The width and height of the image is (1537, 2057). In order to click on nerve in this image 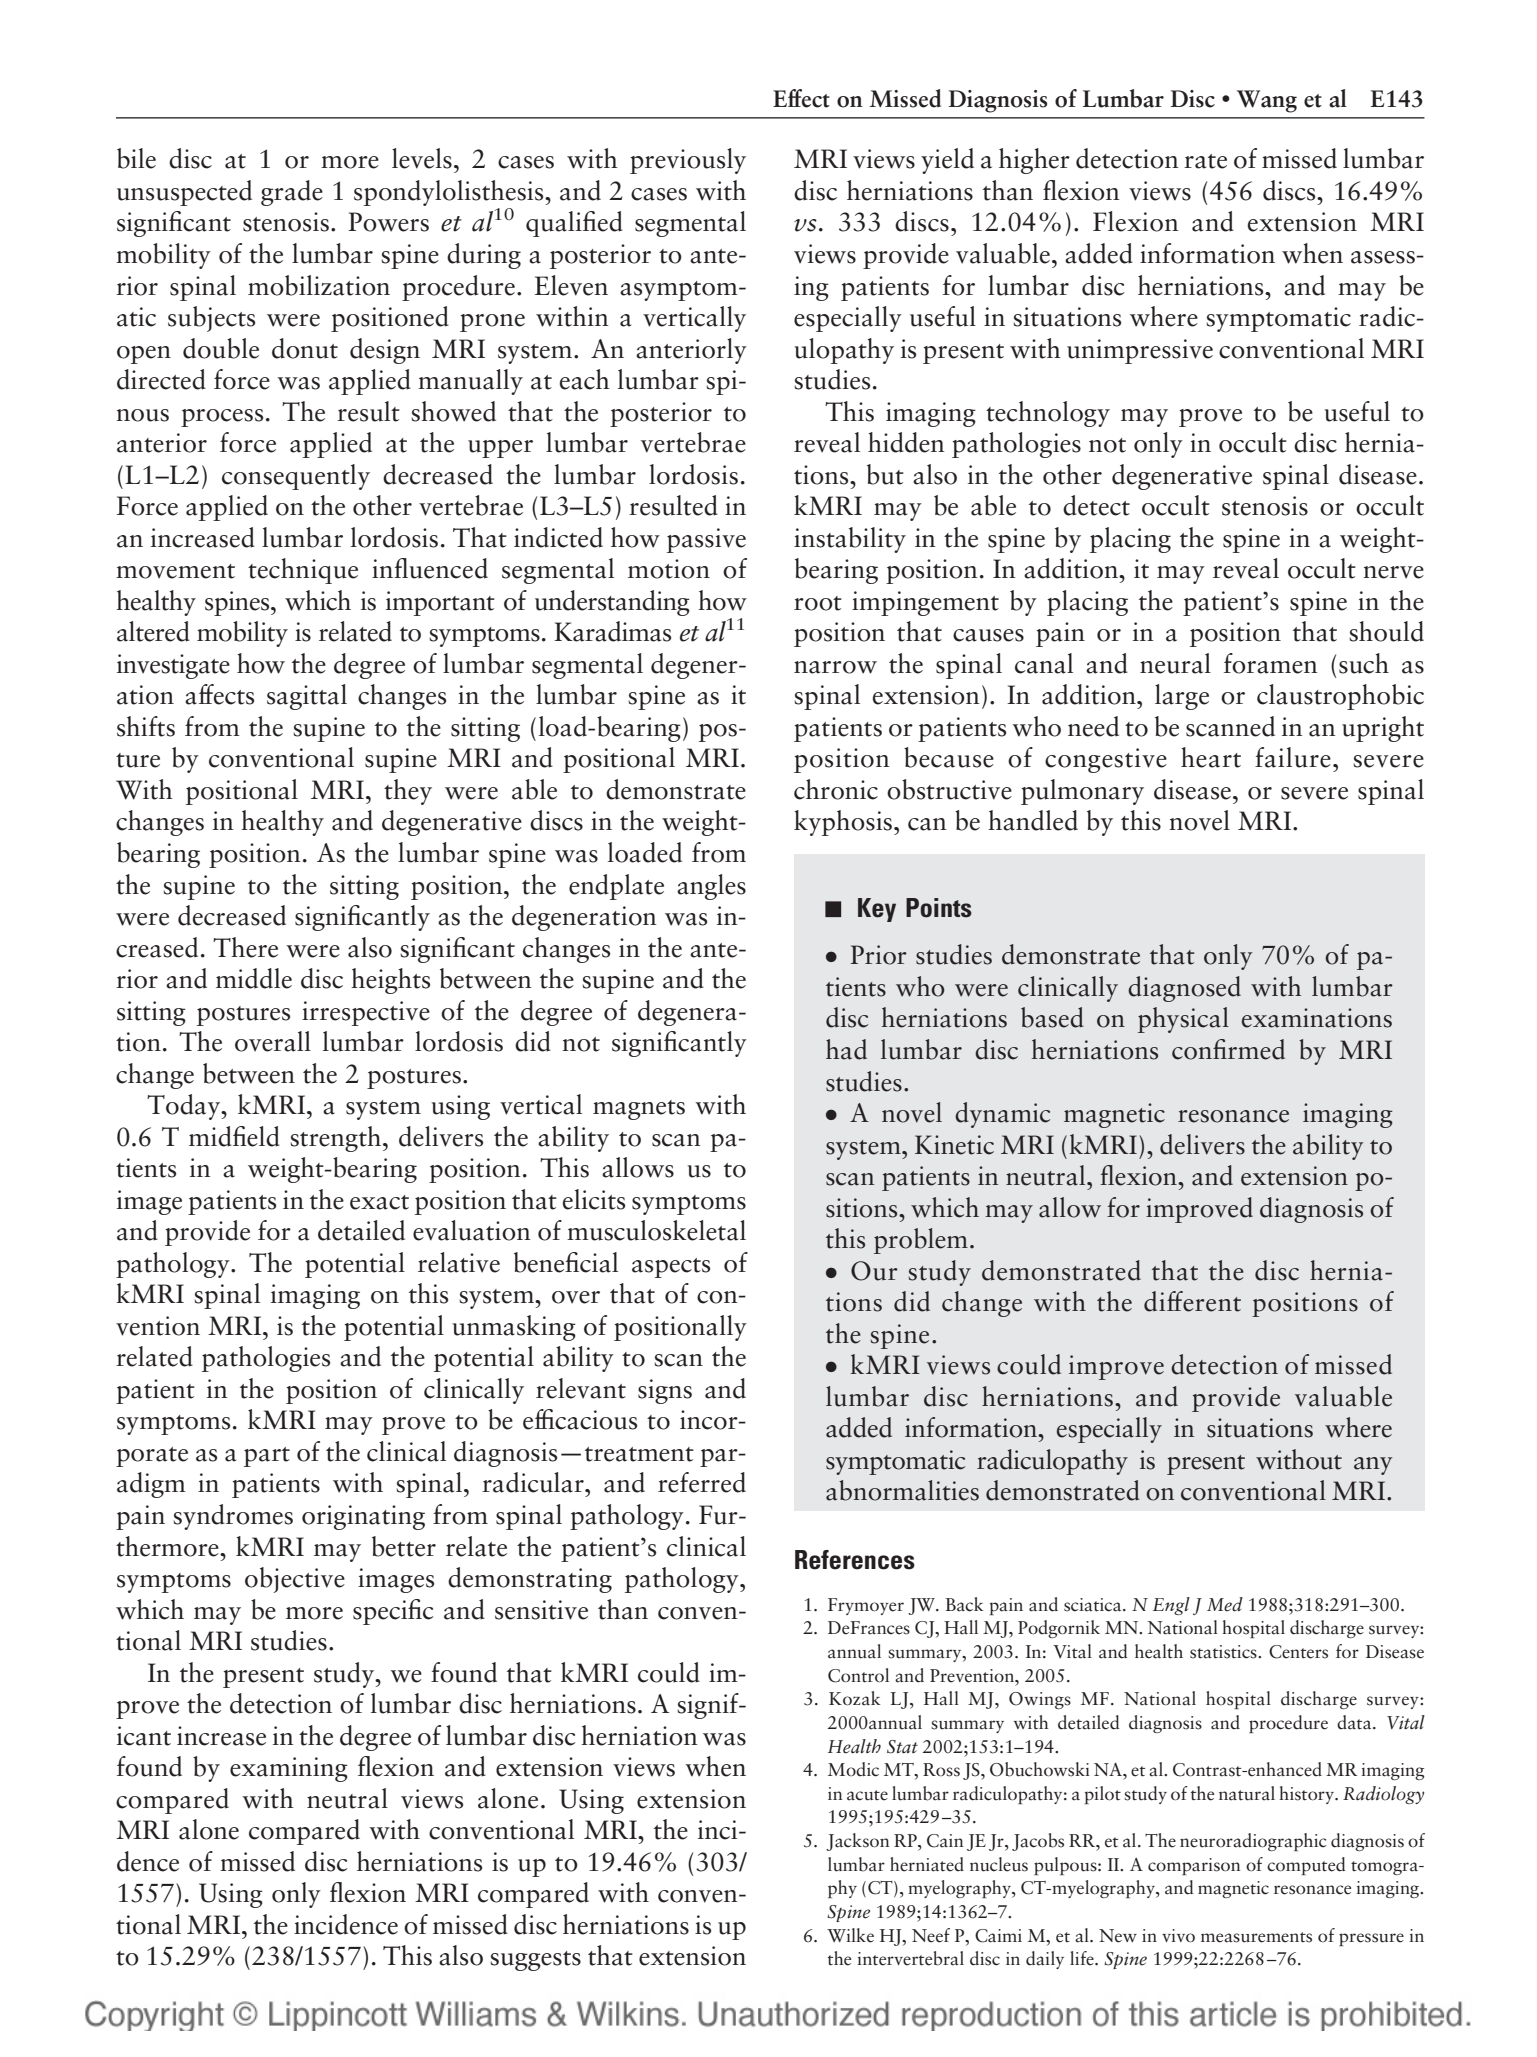, I will do `click(1393, 572)`.
